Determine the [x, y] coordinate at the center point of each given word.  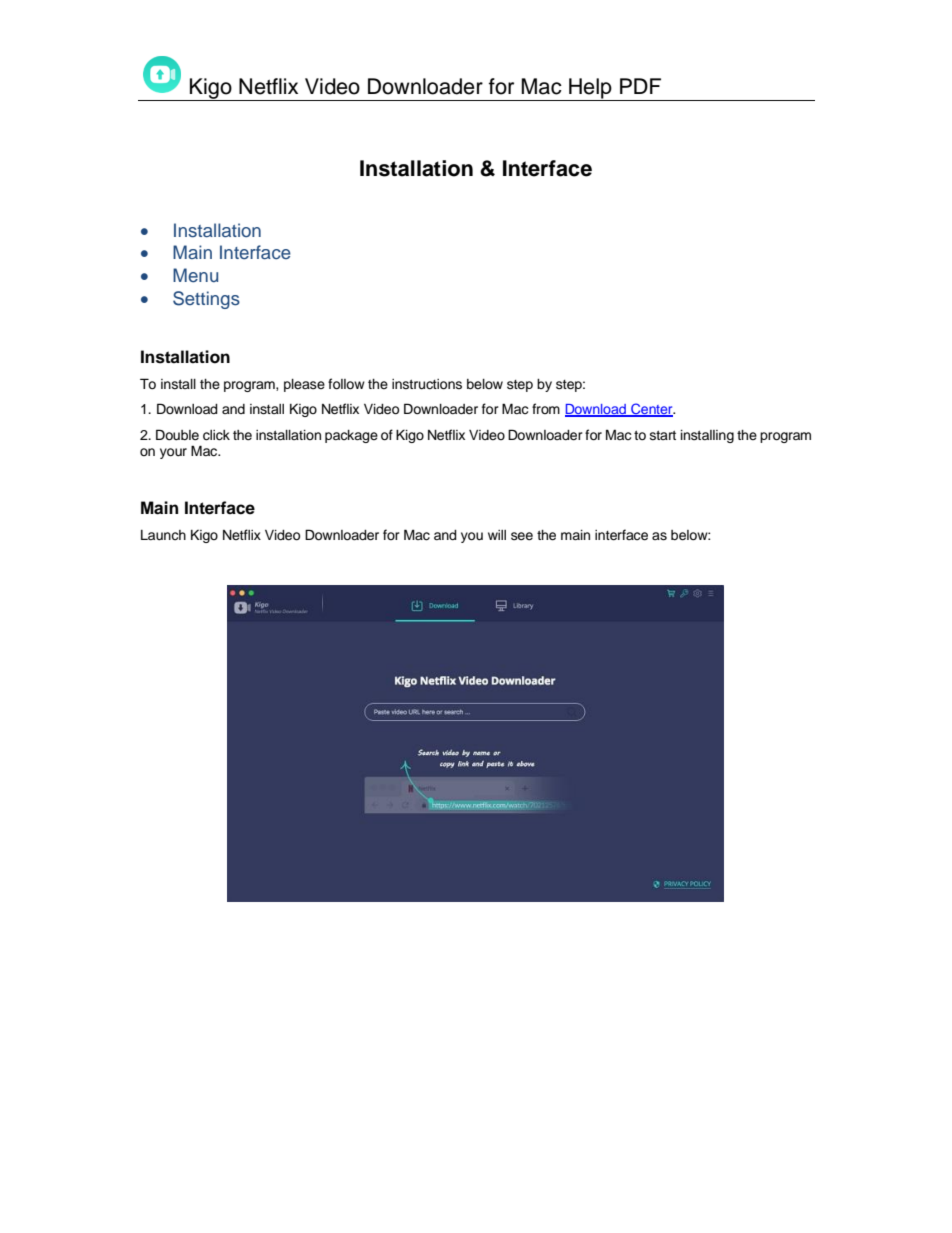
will [497, 535]
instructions [427, 384]
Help [590, 89]
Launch [163, 535]
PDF [640, 86]
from [546, 408]
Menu [195, 275]
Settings [206, 300]
